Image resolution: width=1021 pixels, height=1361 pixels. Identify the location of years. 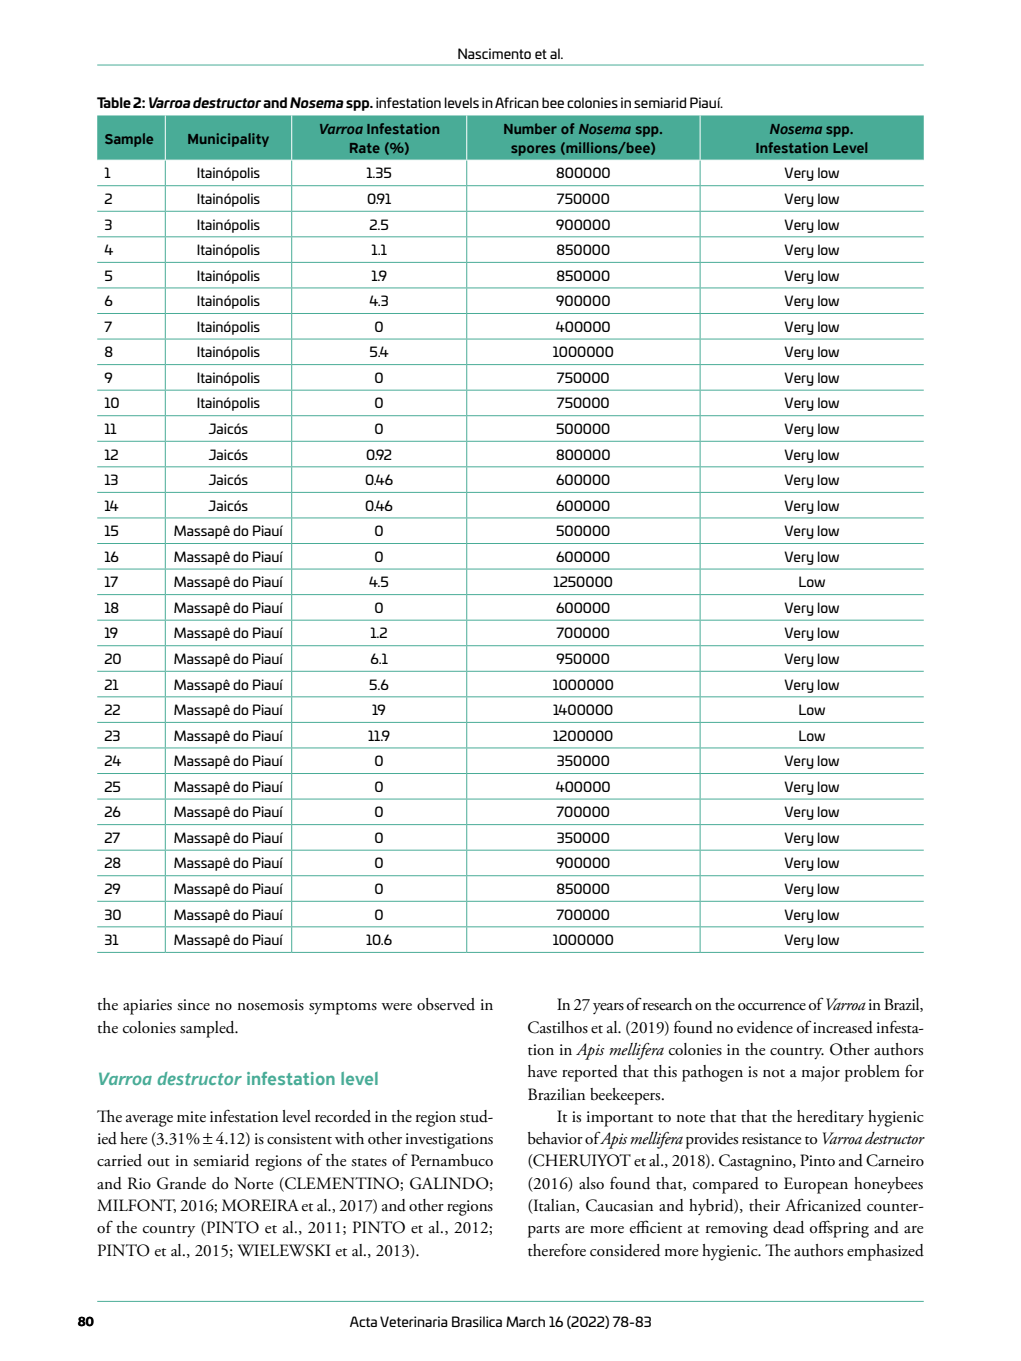
(608, 1008).
